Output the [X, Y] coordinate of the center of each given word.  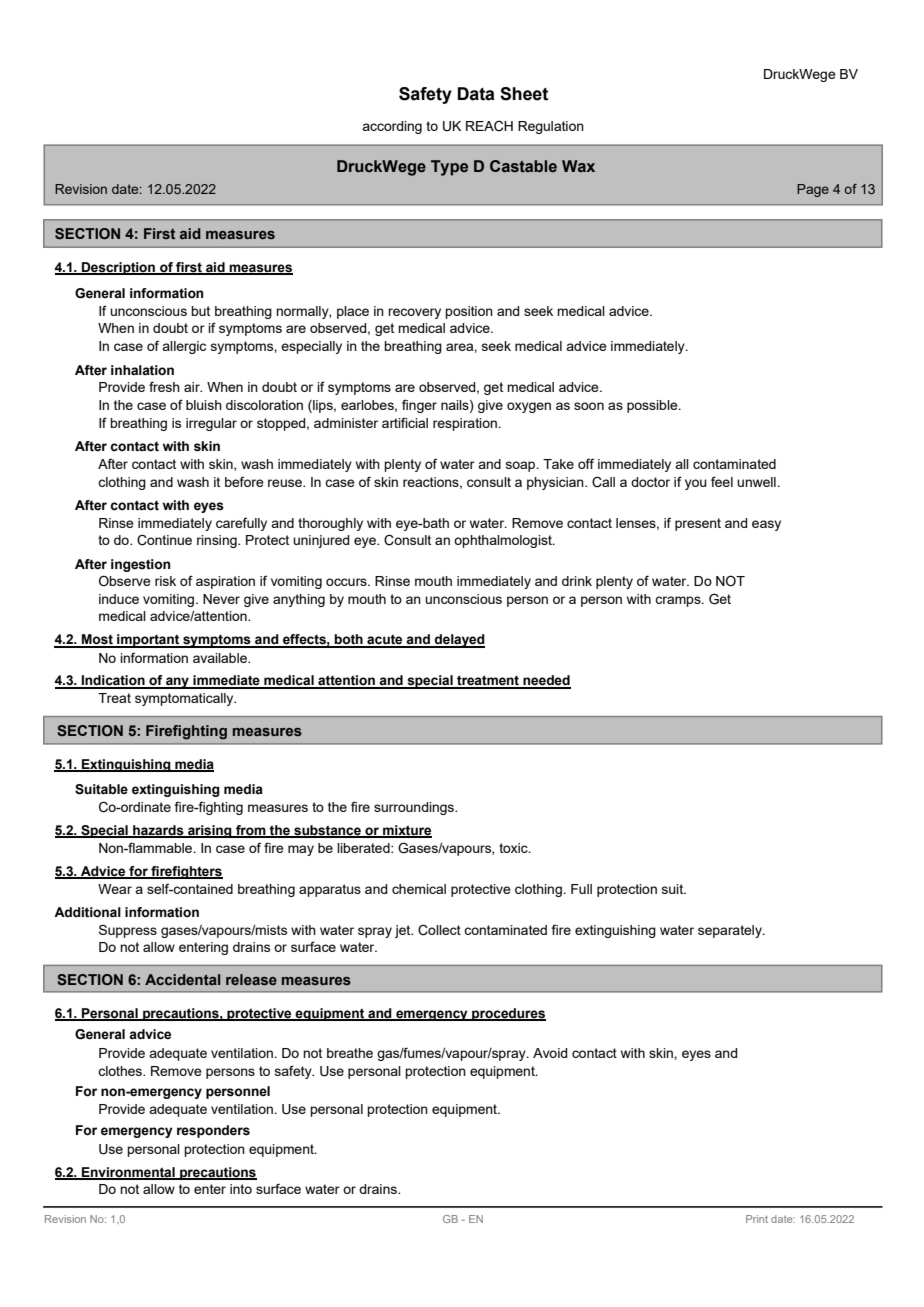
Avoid [550, 1053]
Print [757, 1219]
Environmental [128, 1173]
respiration [466, 424]
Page [813, 190]
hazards [158, 831]
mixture [406, 831]
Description [118, 268]
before [244, 482]
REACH [489, 126]
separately [731, 931]
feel [722, 481]
